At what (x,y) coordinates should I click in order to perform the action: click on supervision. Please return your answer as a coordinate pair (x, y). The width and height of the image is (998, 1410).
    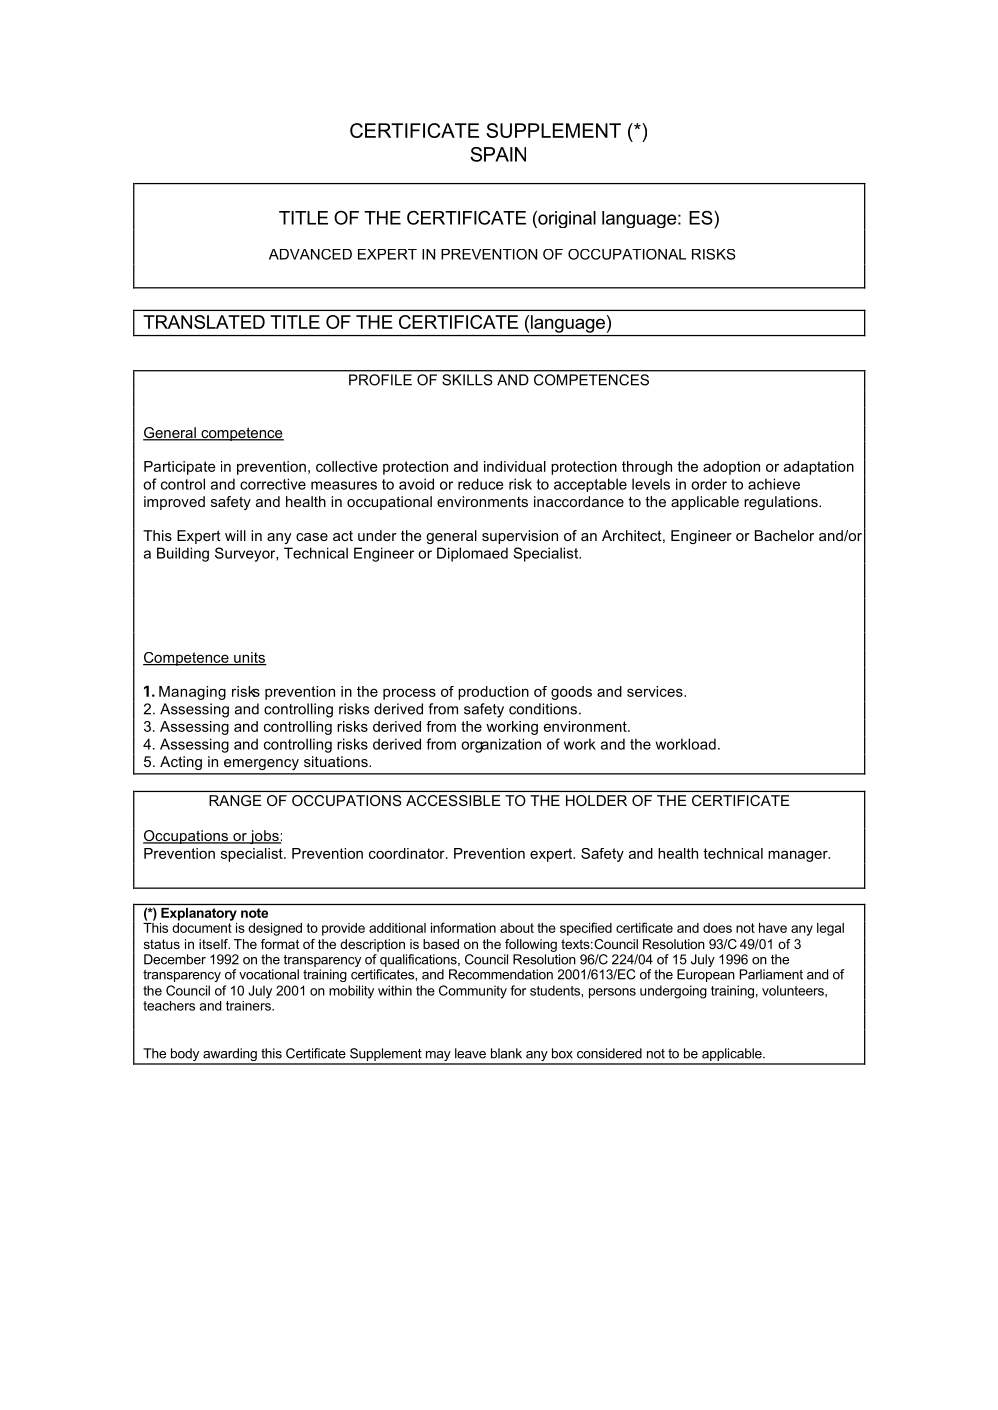
    Looking at the image, I should click on (520, 537).
